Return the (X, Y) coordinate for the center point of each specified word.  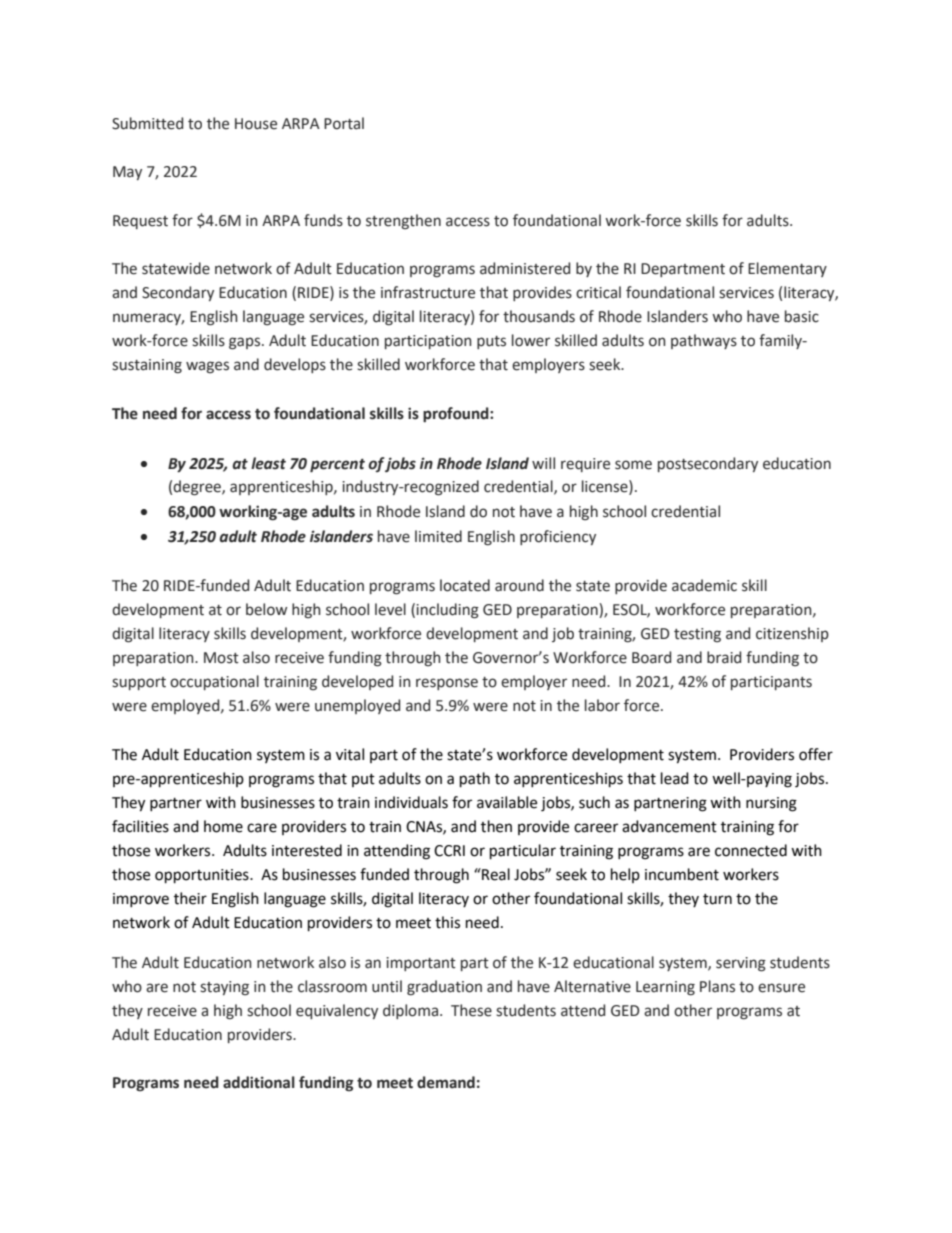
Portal (344, 123)
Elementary (787, 269)
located (465, 585)
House (256, 124)
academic (704, 585)
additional (259, 1082)
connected (751, 850)
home (223, 826)
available (507, 802)
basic (802, 316)
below (266, 609)
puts (491, 342)
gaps (246, 343)
